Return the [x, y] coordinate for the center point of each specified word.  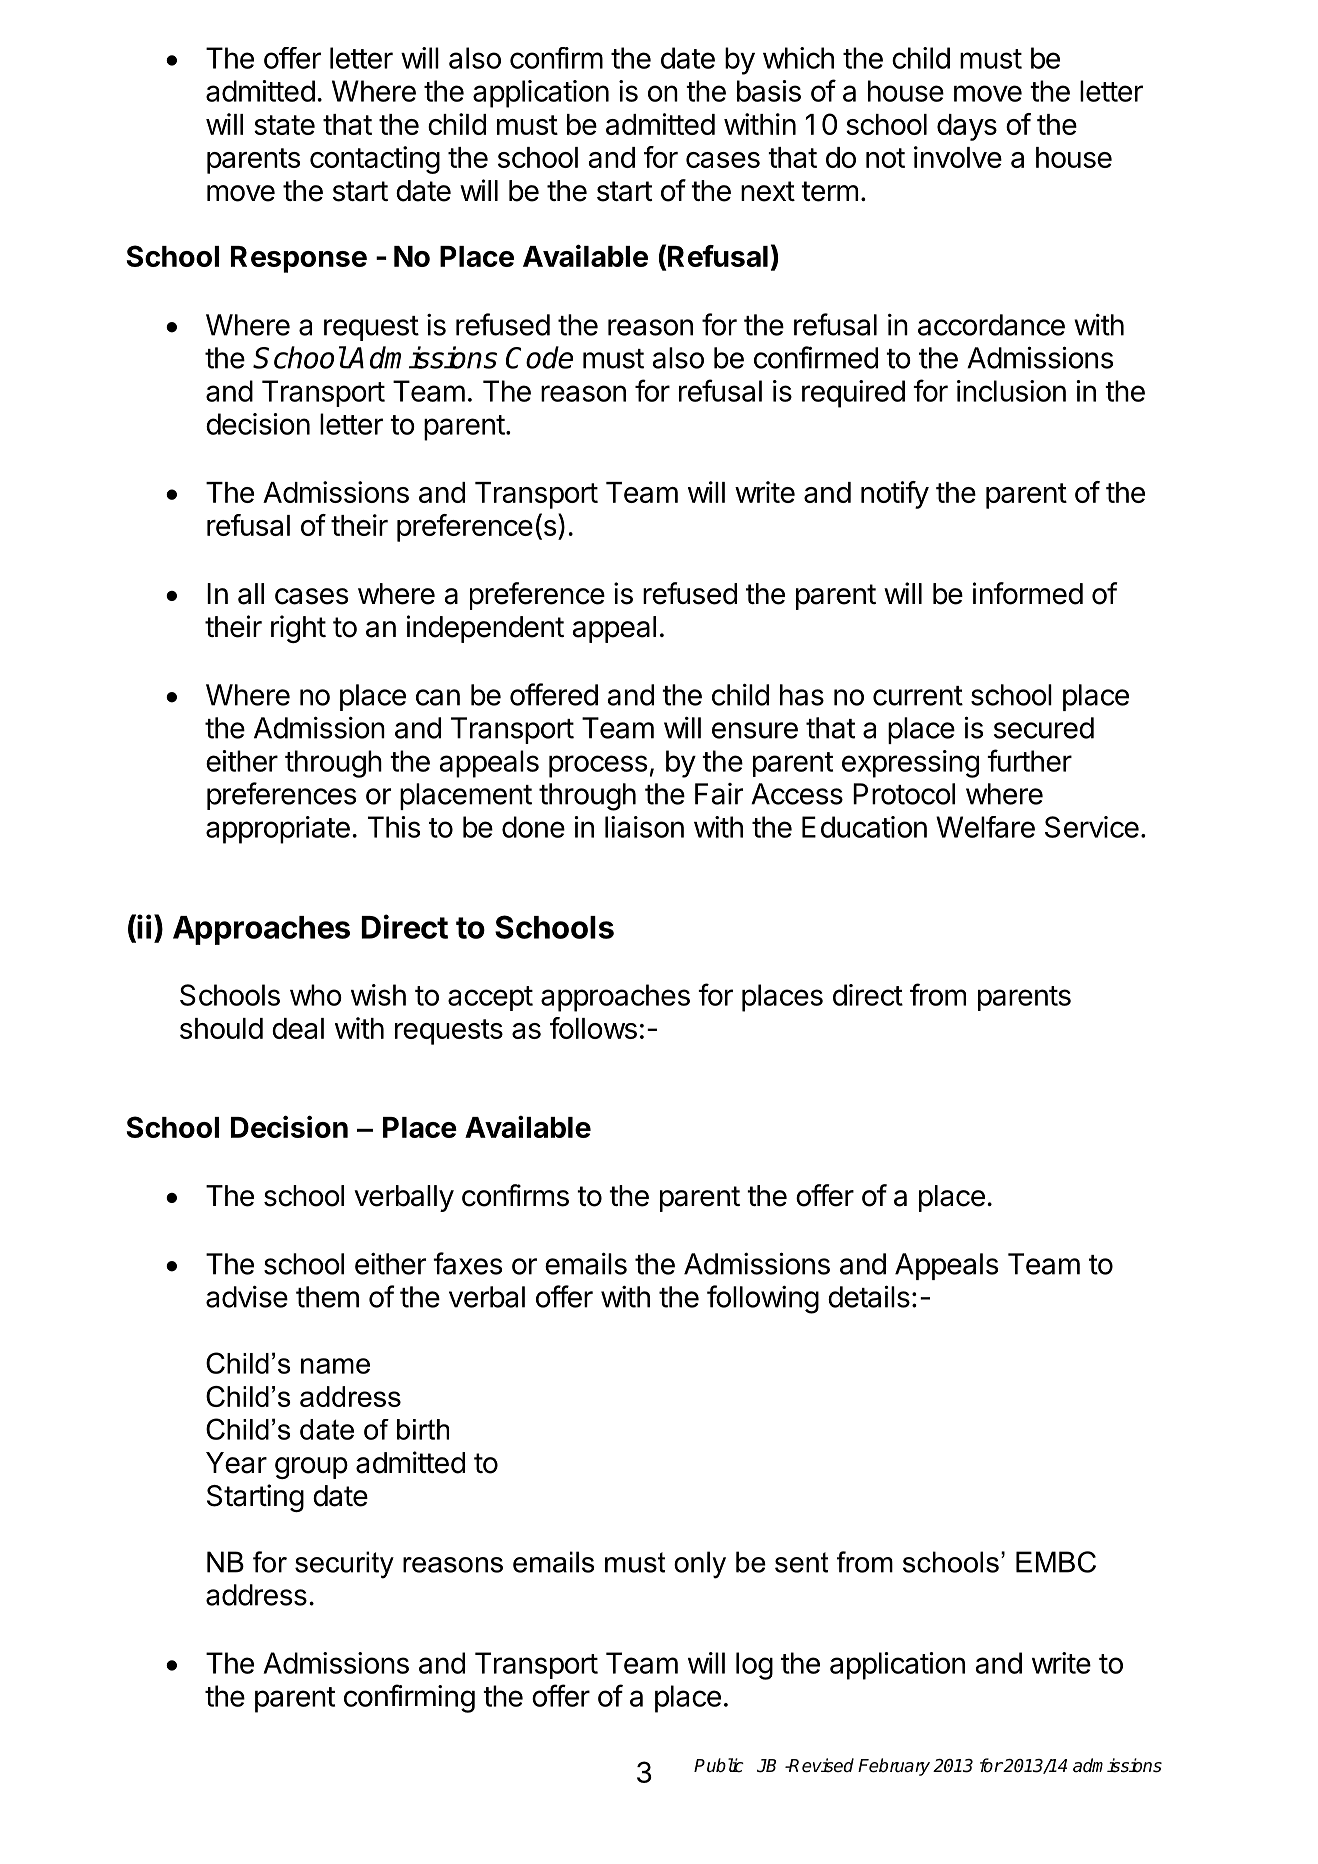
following [763, 1299]
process [598, 766]
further [1029, 760]
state [284, 125]
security [344, 1565]
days [967, 127]
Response [299, 259]
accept [490, 998]
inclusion [1011, 391]
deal [298, 1028]
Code [539, 357]
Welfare [985, 827]
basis [769, 91]
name [335, 1366]
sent [801, 1562]
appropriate [278, 830]
